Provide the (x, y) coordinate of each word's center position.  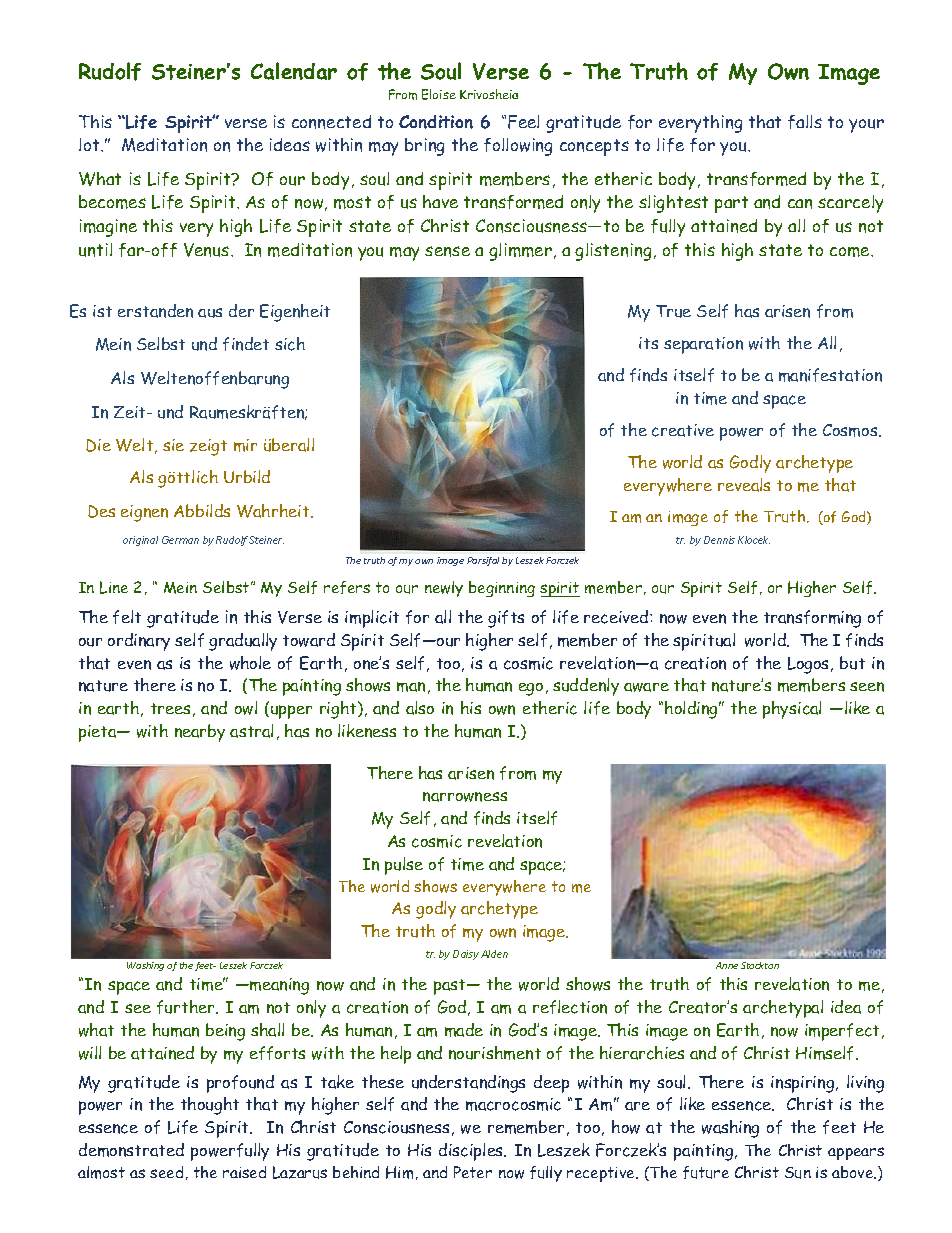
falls (805, 122)
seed (166, 1172)
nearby (200, 733)
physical (792, 710)
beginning (502, 589)
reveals (744, 485)
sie (173, 445)
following (518, 147)
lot (90, 144)
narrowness (465, 797)
